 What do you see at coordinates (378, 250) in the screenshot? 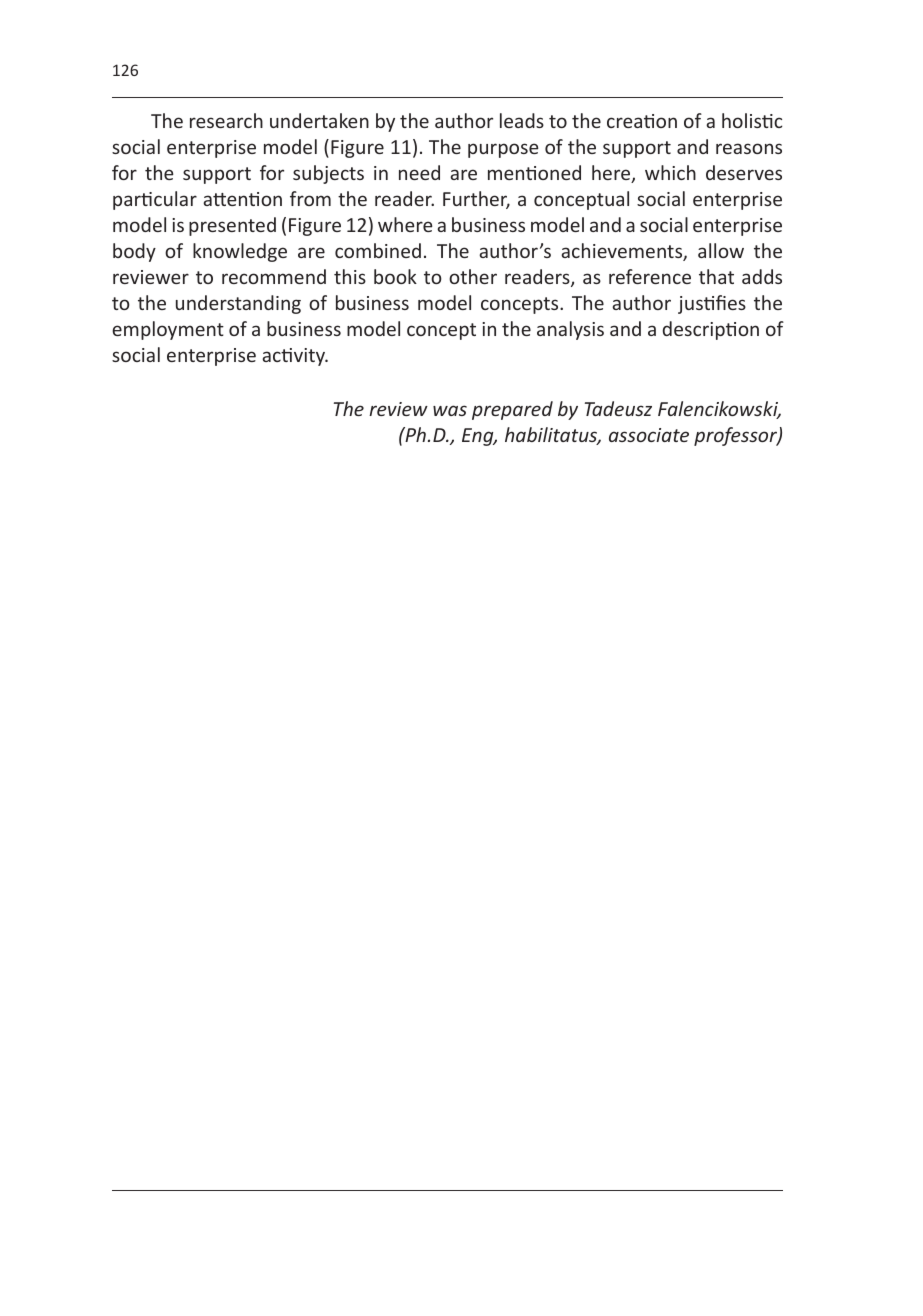
I see `combined` at bounding box center [378, 250].
